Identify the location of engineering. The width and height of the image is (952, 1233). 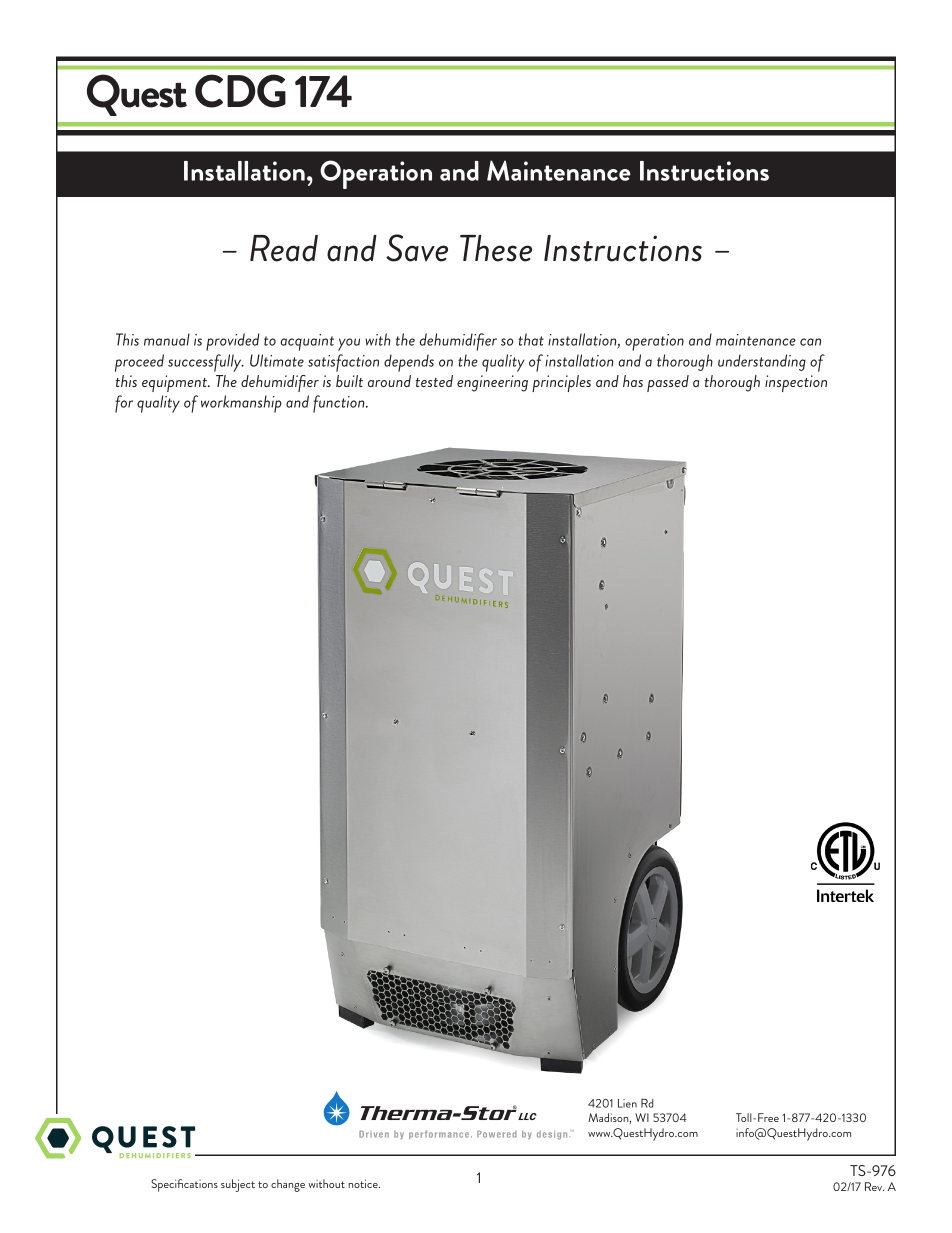
(492, 383).
